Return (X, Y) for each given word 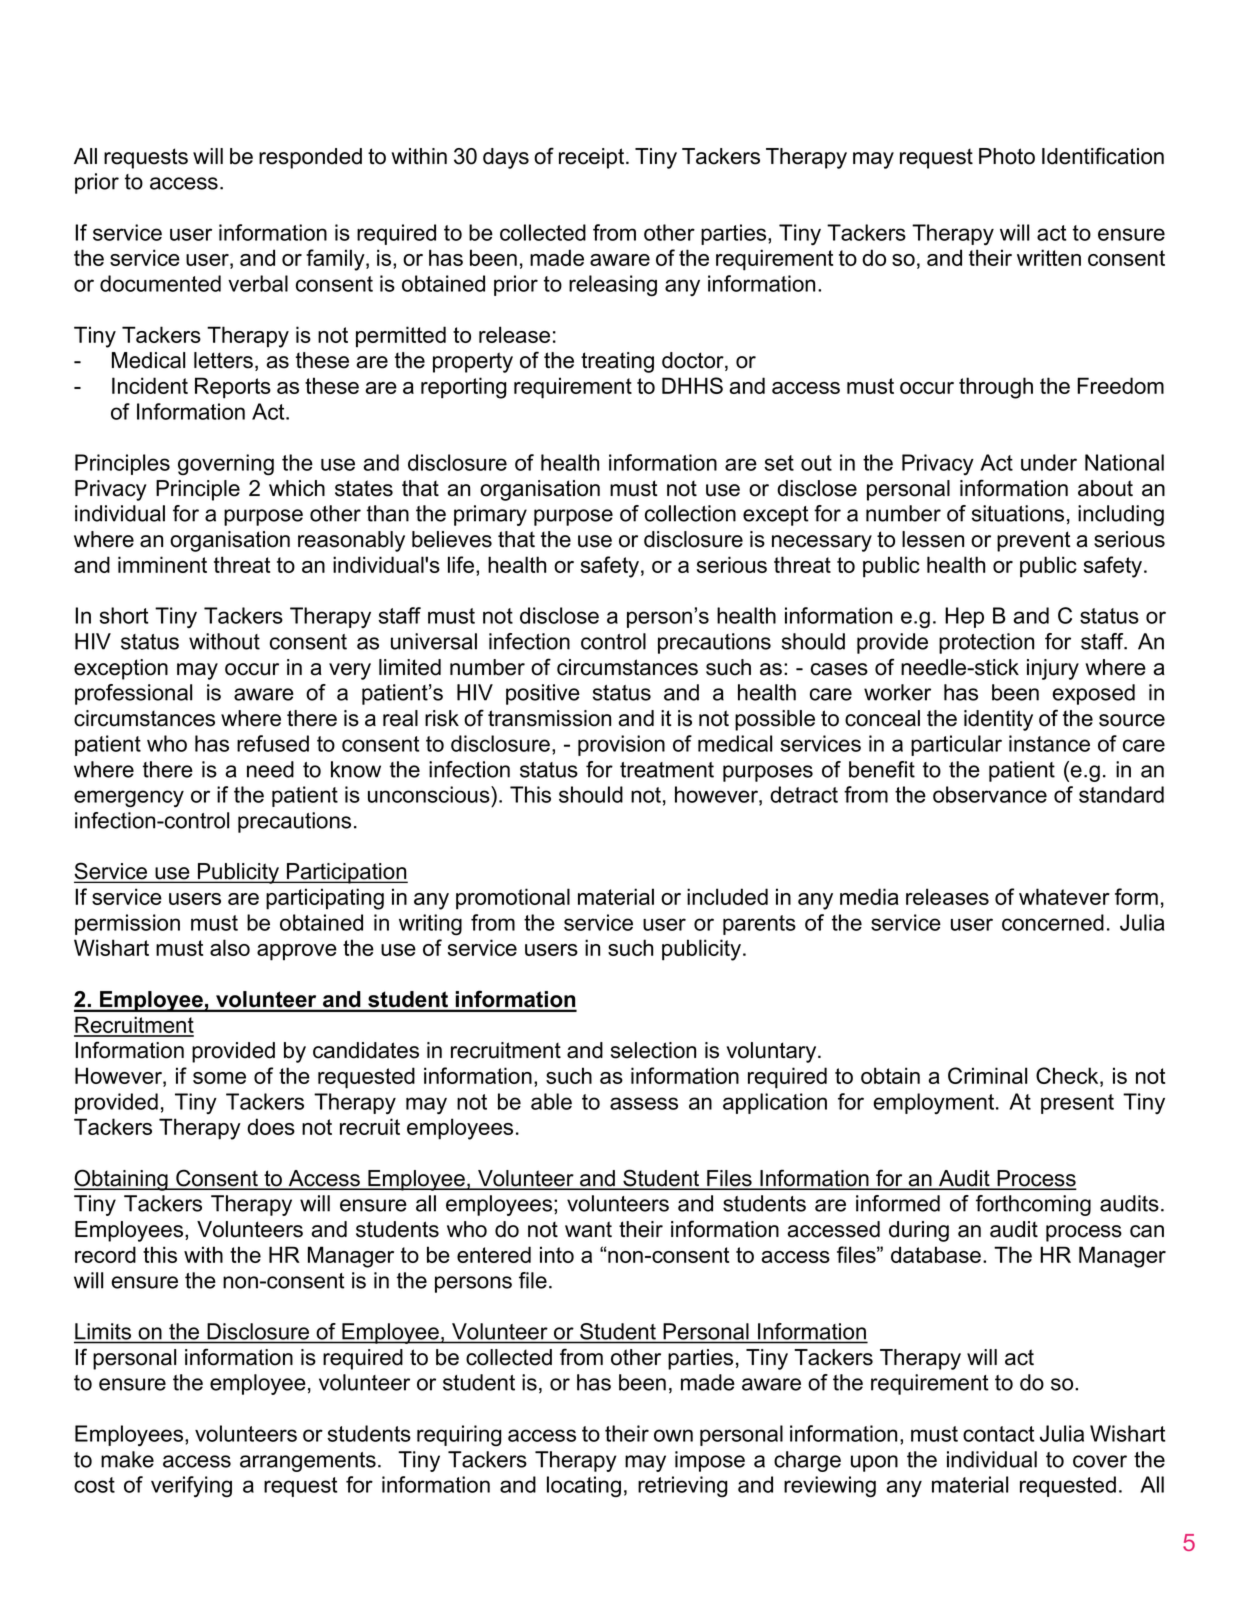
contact (998, 1434)
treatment (667, 770)
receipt (593, 158)
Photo (1007, 156)
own (673, 1435)
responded (310, 158)
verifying (191, 1487)
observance (990, 794)
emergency (129, 799)
